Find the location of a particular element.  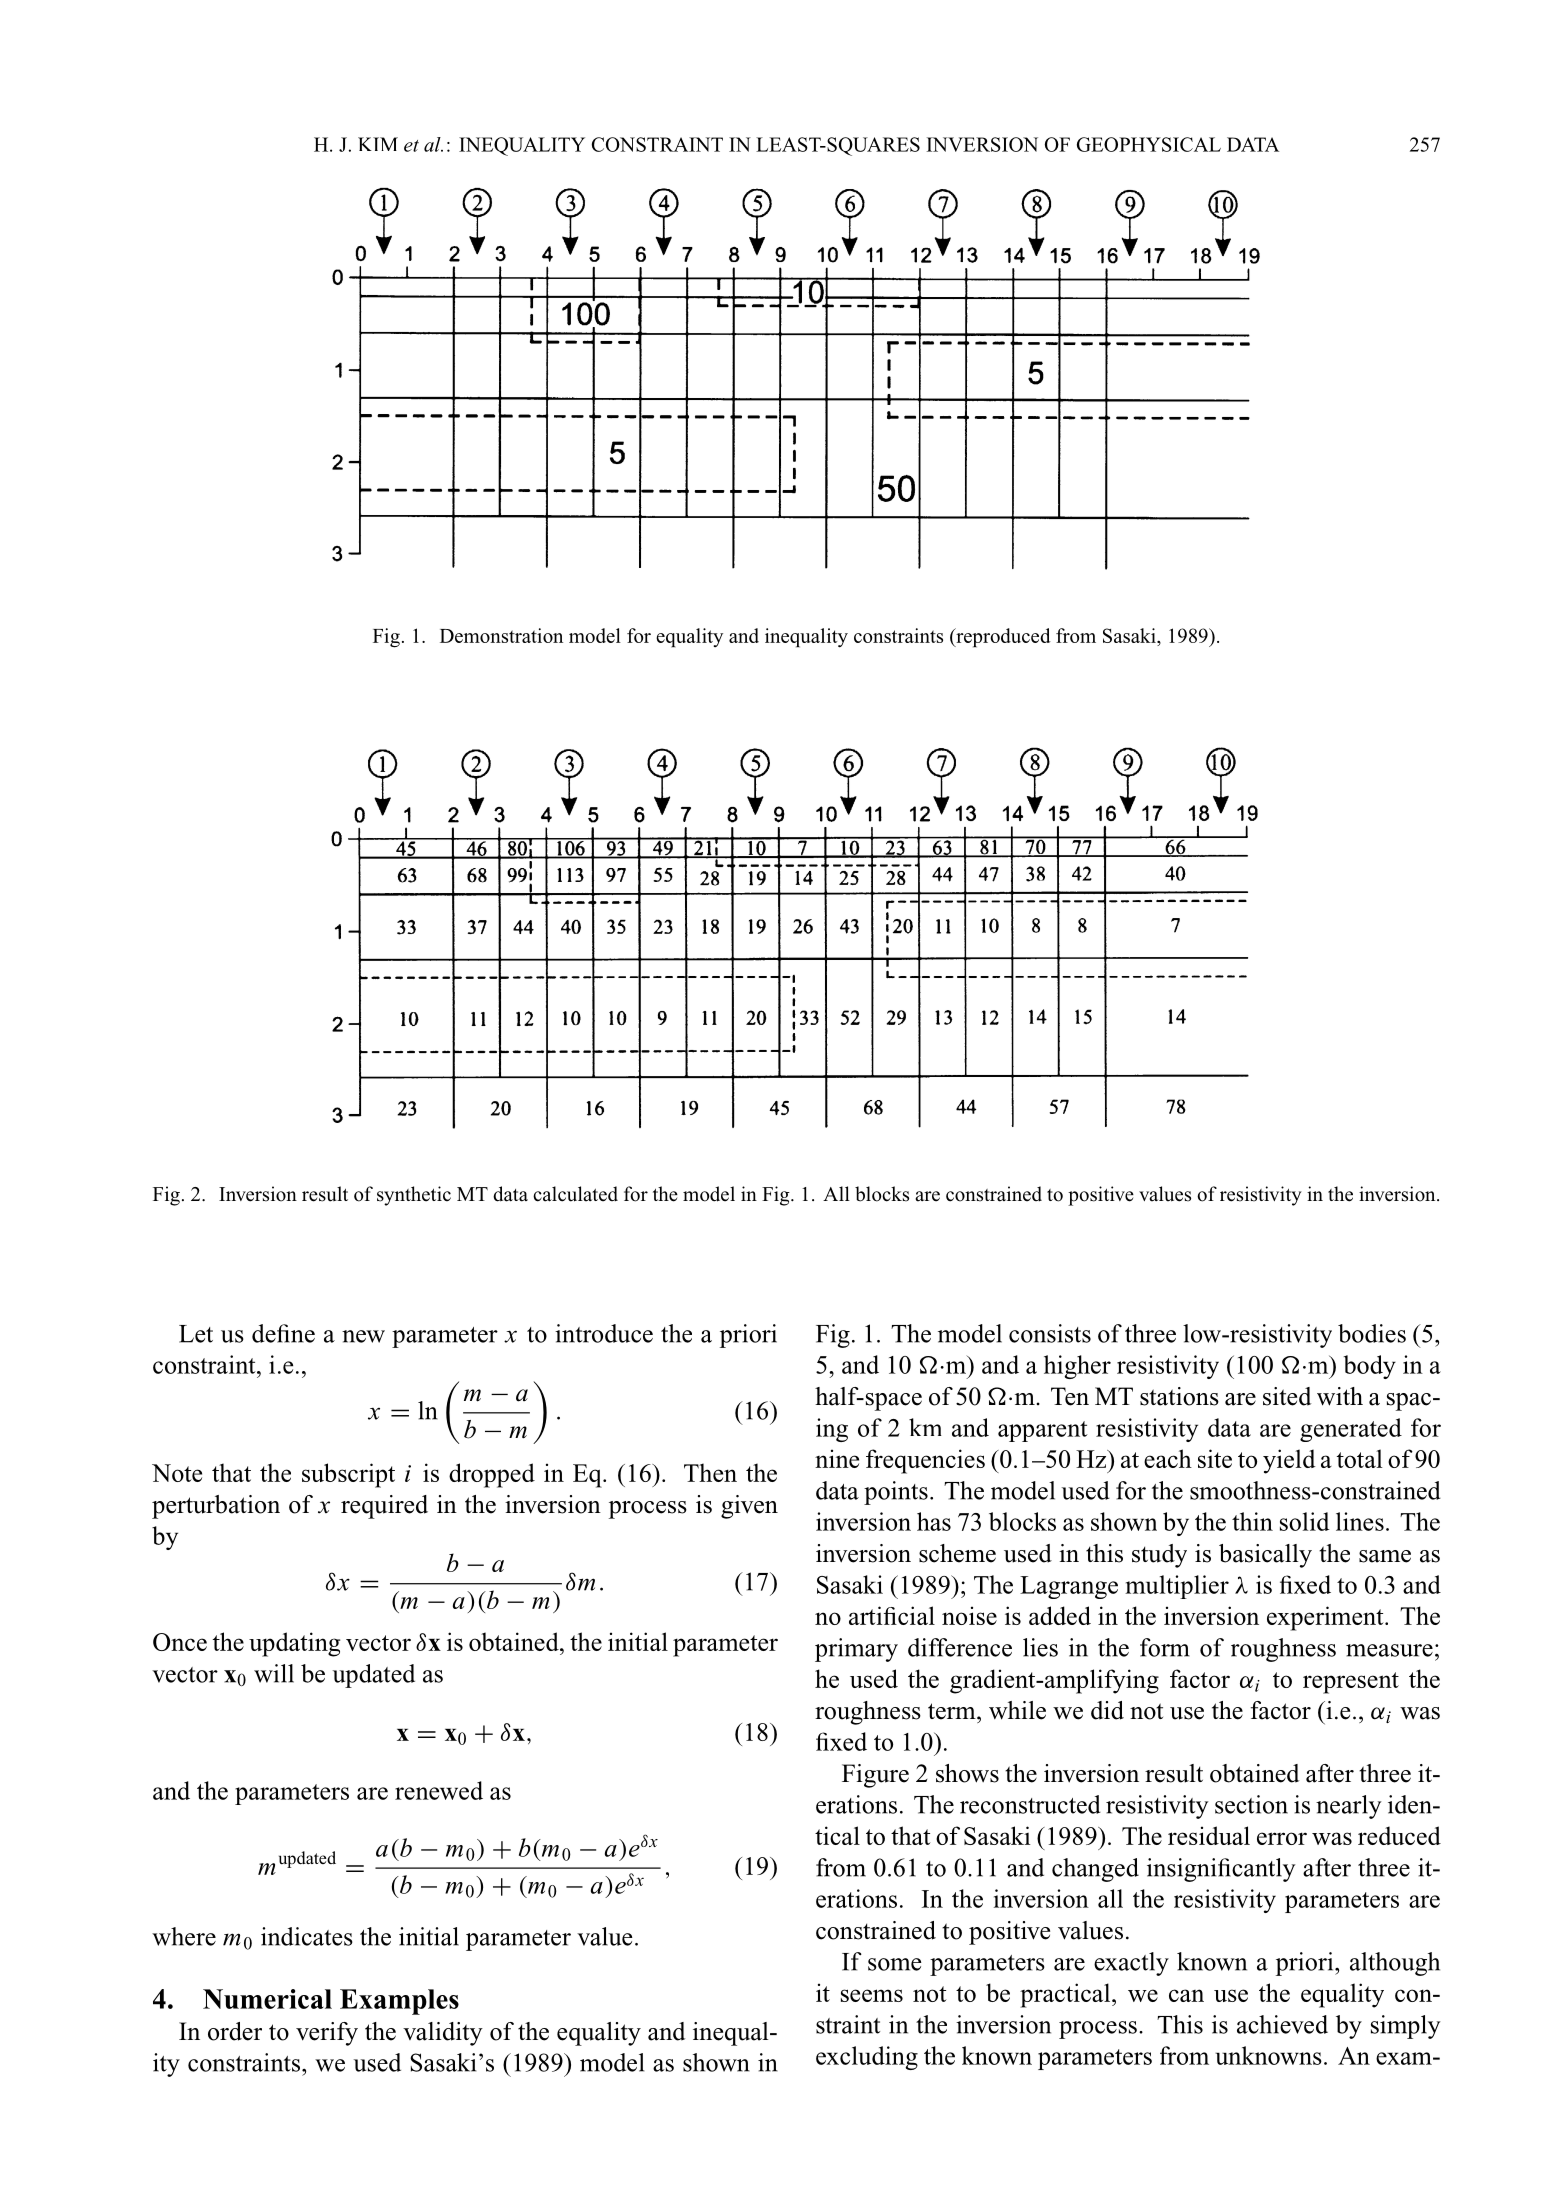

Demonstration is located at coordinates (501, 635).
